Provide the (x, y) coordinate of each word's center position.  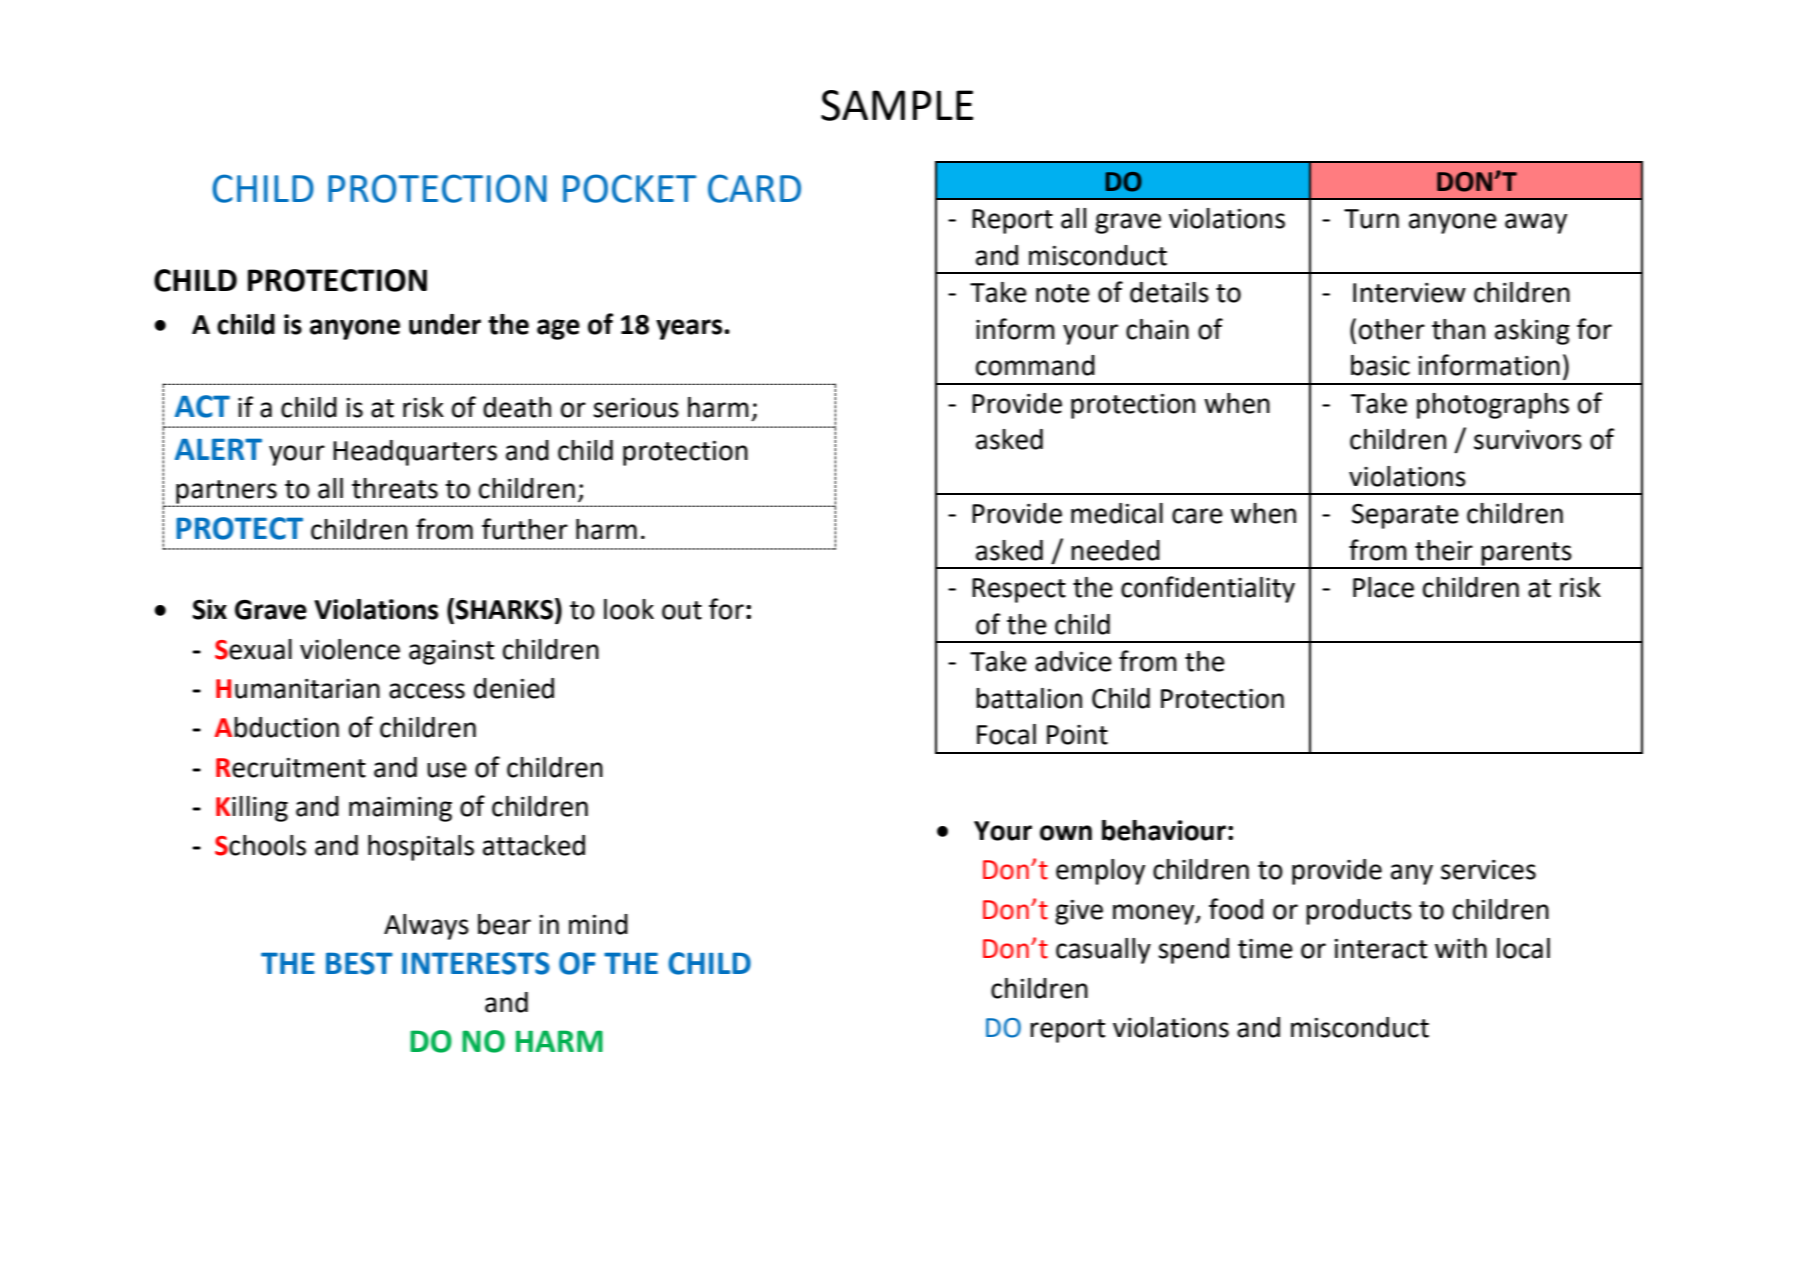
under (445, 324)
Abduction (277, 727)
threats (395, 488)
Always (426, 927)
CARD (754, 188)
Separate (1405, 516)
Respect (1019, 590)
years (690, 329)
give (1079, 912)
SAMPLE (897, 105)
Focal (1006, 734)
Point (1077, 735)
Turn (1371, 219)
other (1392, 329)
